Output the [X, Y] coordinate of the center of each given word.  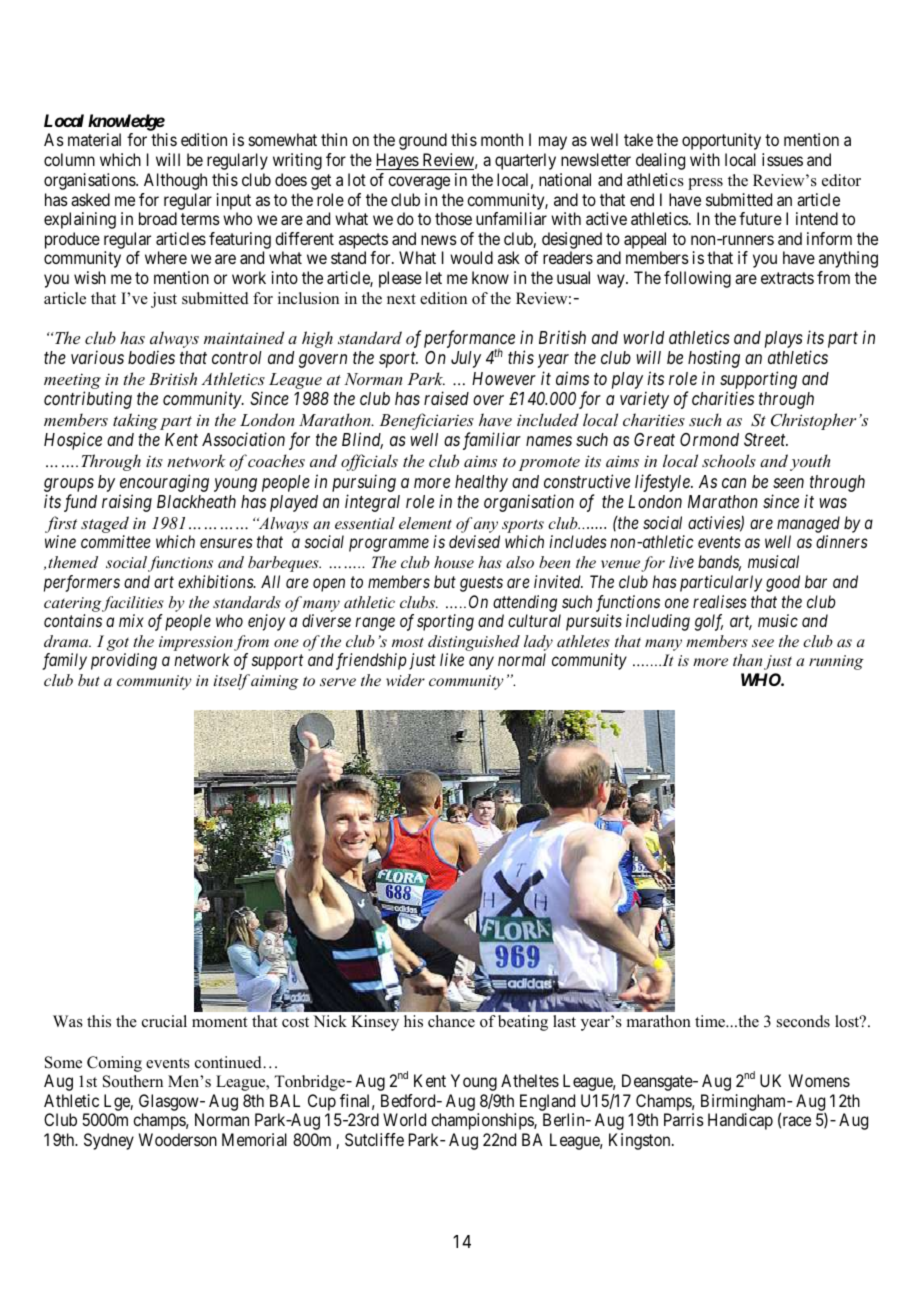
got [118, 645]
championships [483, 1121]
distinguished [474, 644]
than [747, 660]
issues [782, 159]
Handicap [740, 1121]
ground [423, 141]
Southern [133, 1081]
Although [175, 181]
